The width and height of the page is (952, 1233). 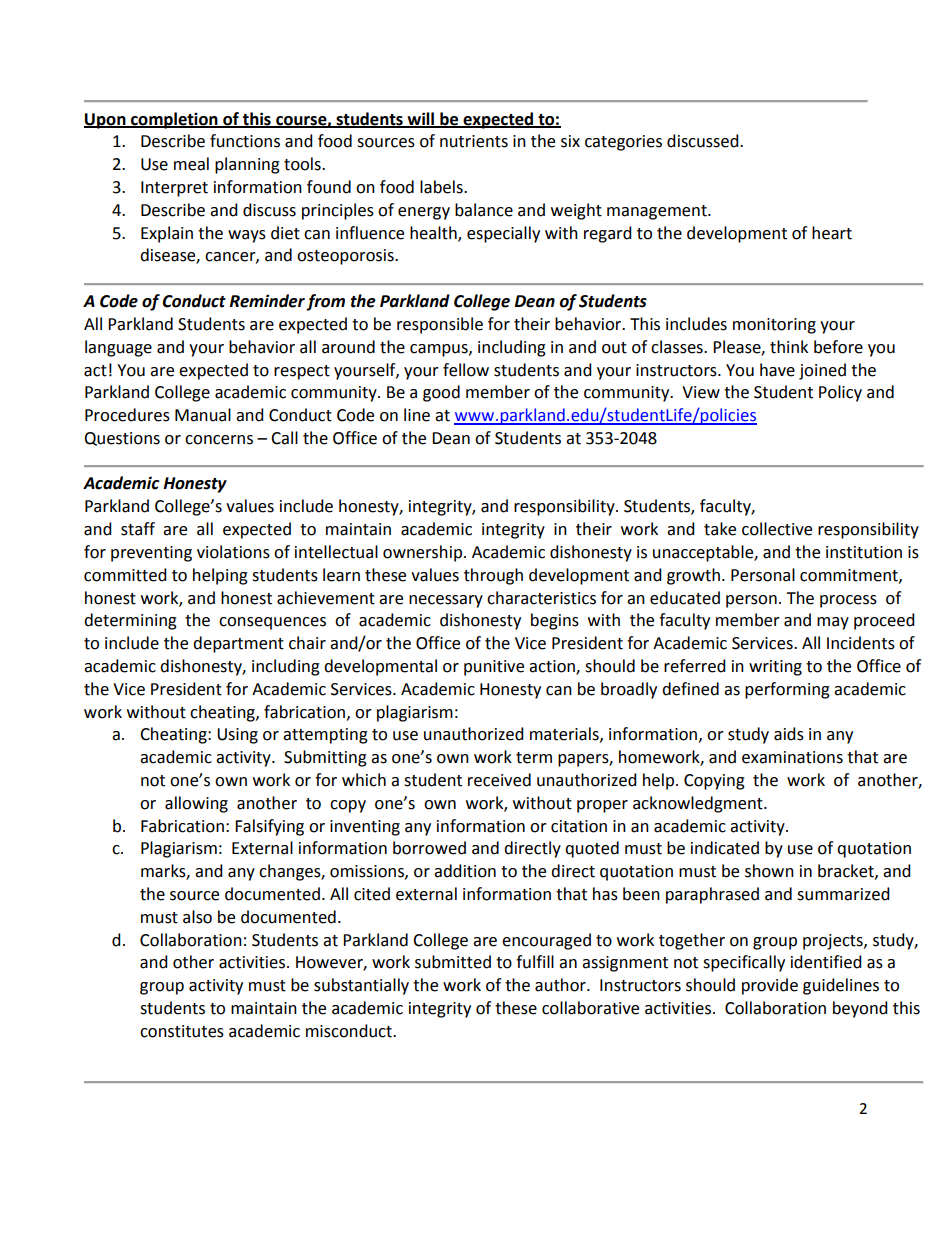 What do you see at coordinates (191, 164) in the page?
I see `meal` at bounding box center [191, 164].
